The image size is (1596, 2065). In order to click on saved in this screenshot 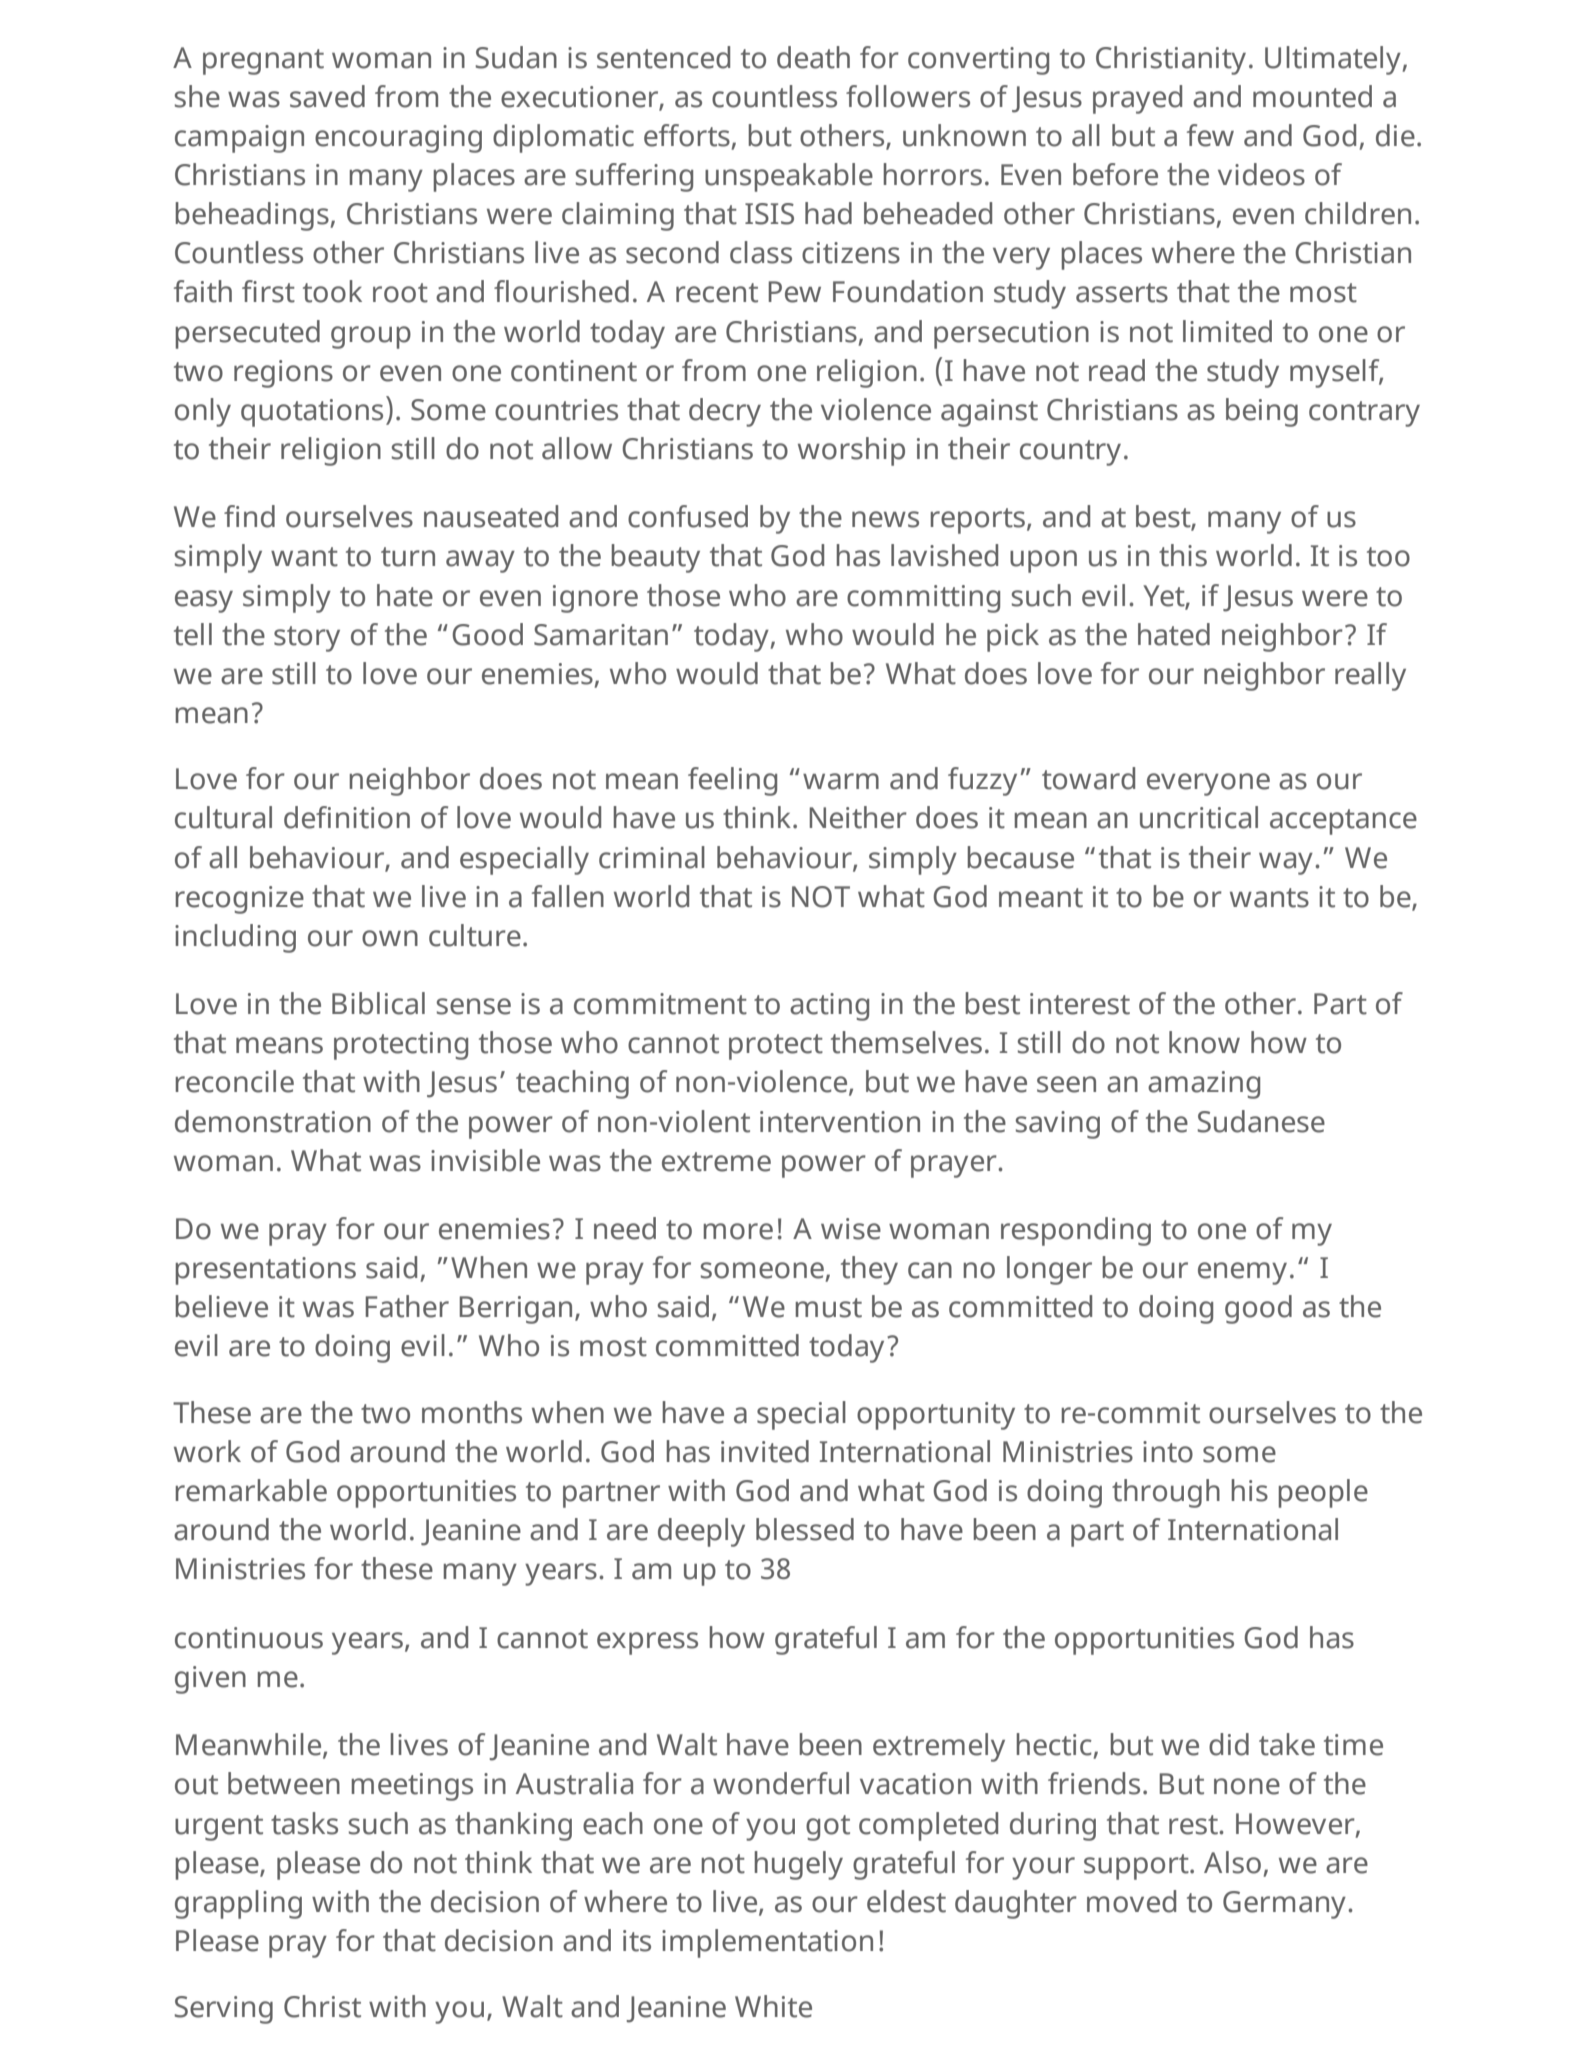, I will do `click(327, 96)`.
